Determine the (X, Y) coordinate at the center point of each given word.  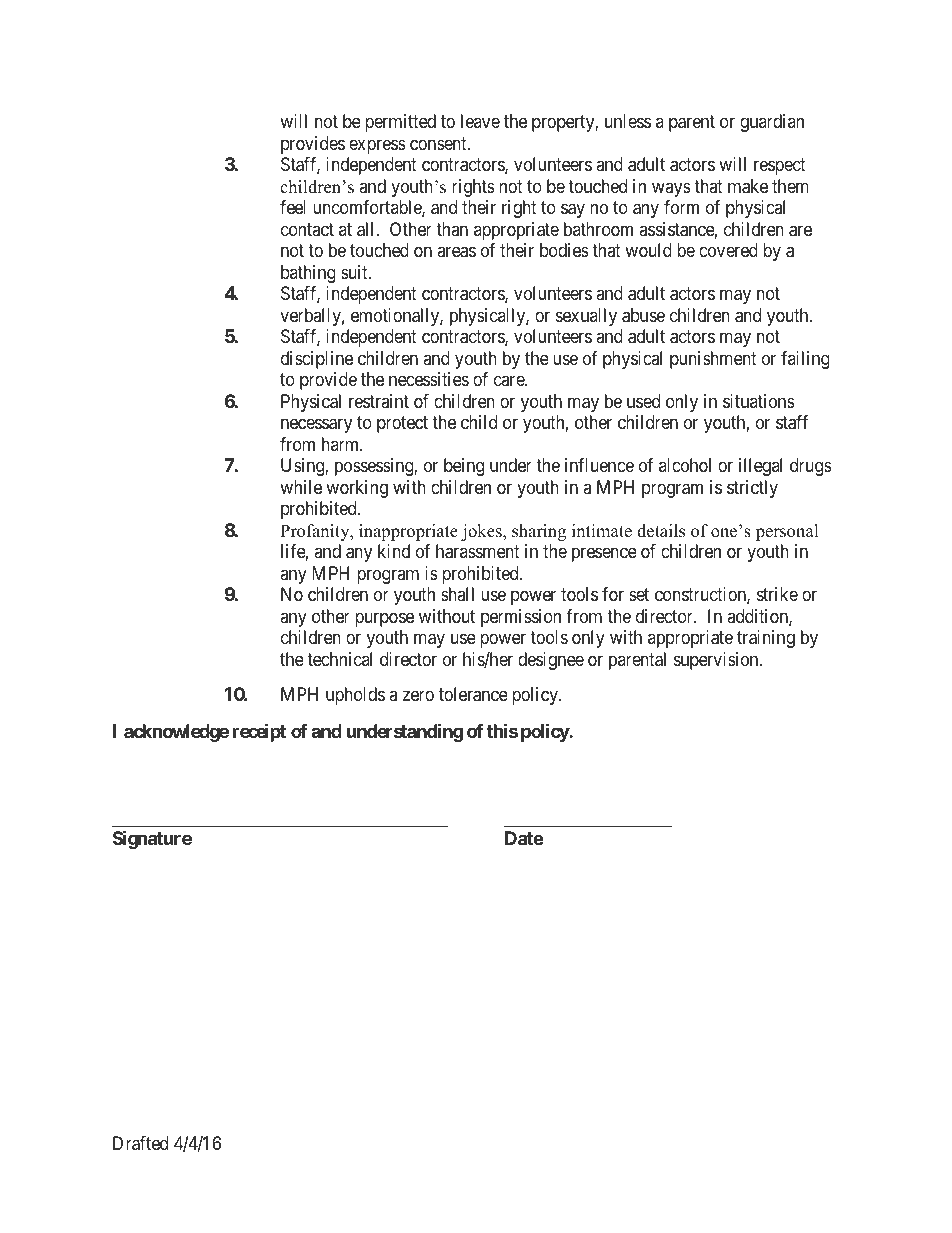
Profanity (316, 532)
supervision (717, 661)
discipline (317, 360)
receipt (259, 732)
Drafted (140, 1143)
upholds (355, 696)
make (748, 186)
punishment (713, 360)
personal (787, 532)
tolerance (473, 694)
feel (293, 207)
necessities (429, 379)
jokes (482, 532)
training (766, 639)
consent (439, 143)
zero (418, 696)
